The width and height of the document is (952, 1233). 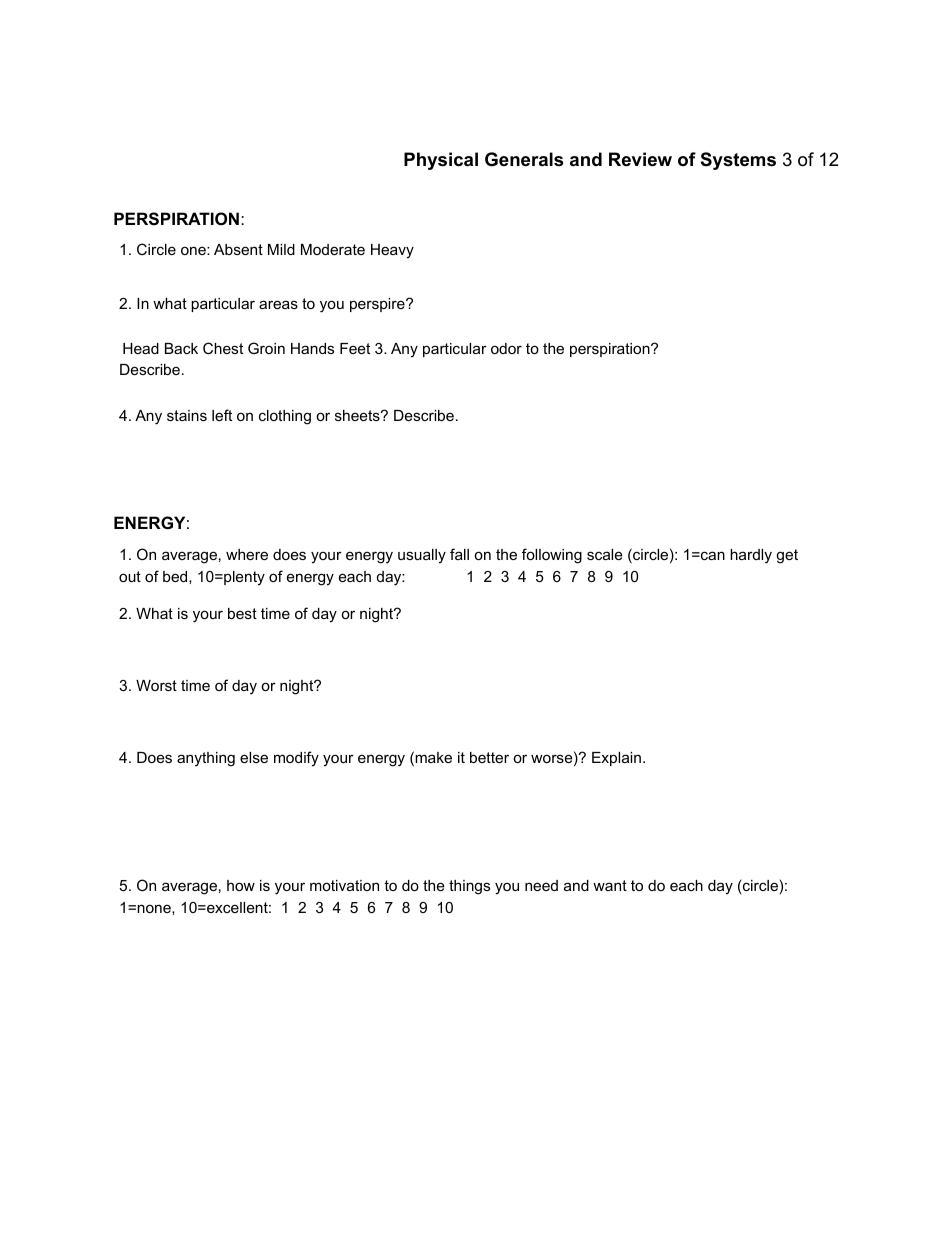 What do you see at coordinates (787, 556) in the document?
I see `get` at bounding box center [787, 556].
